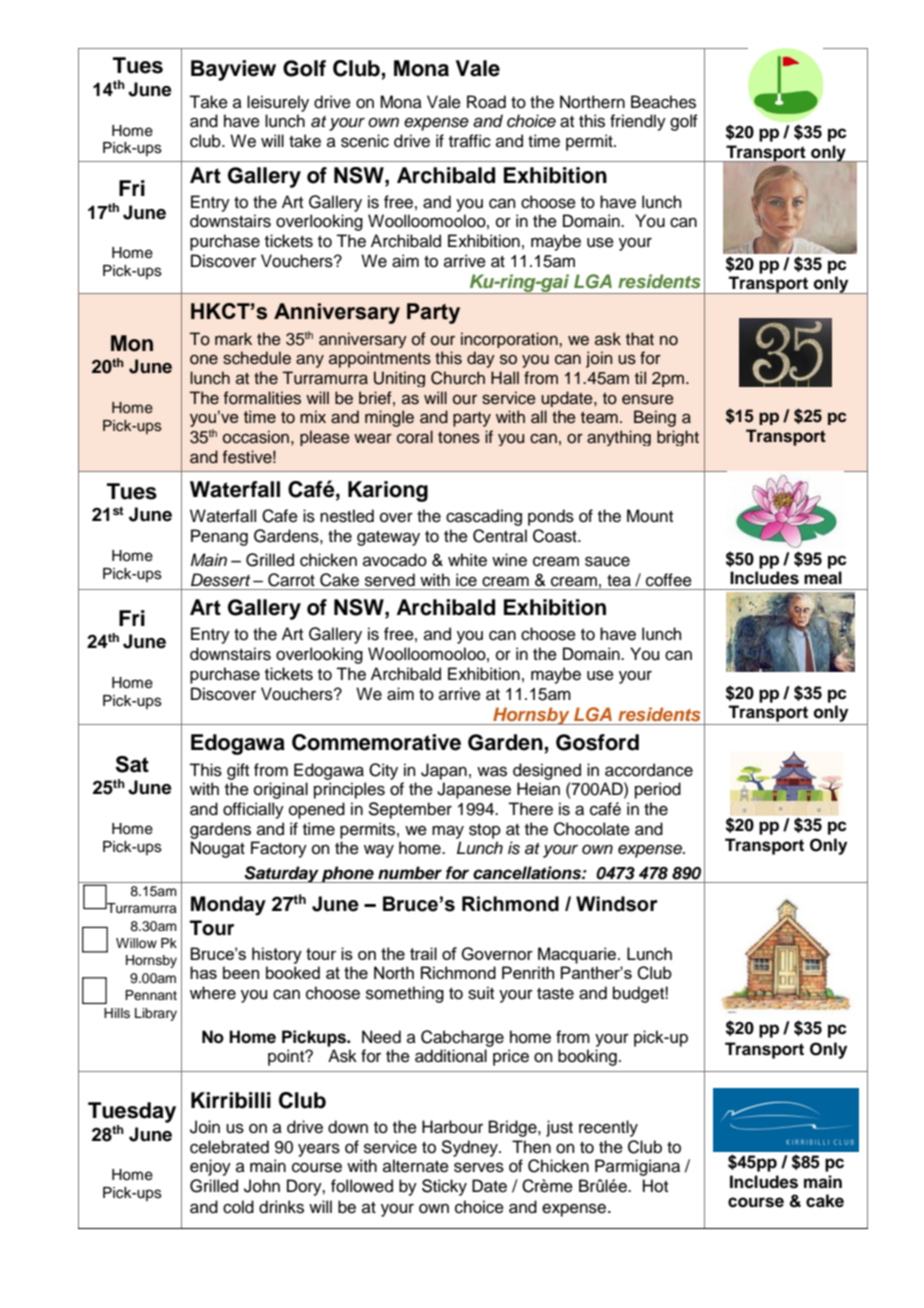 This screenshot has height=1308, width=924. Describe the element at coordinates (669, 580) in the screenshot. I see `coffee` at that location.
